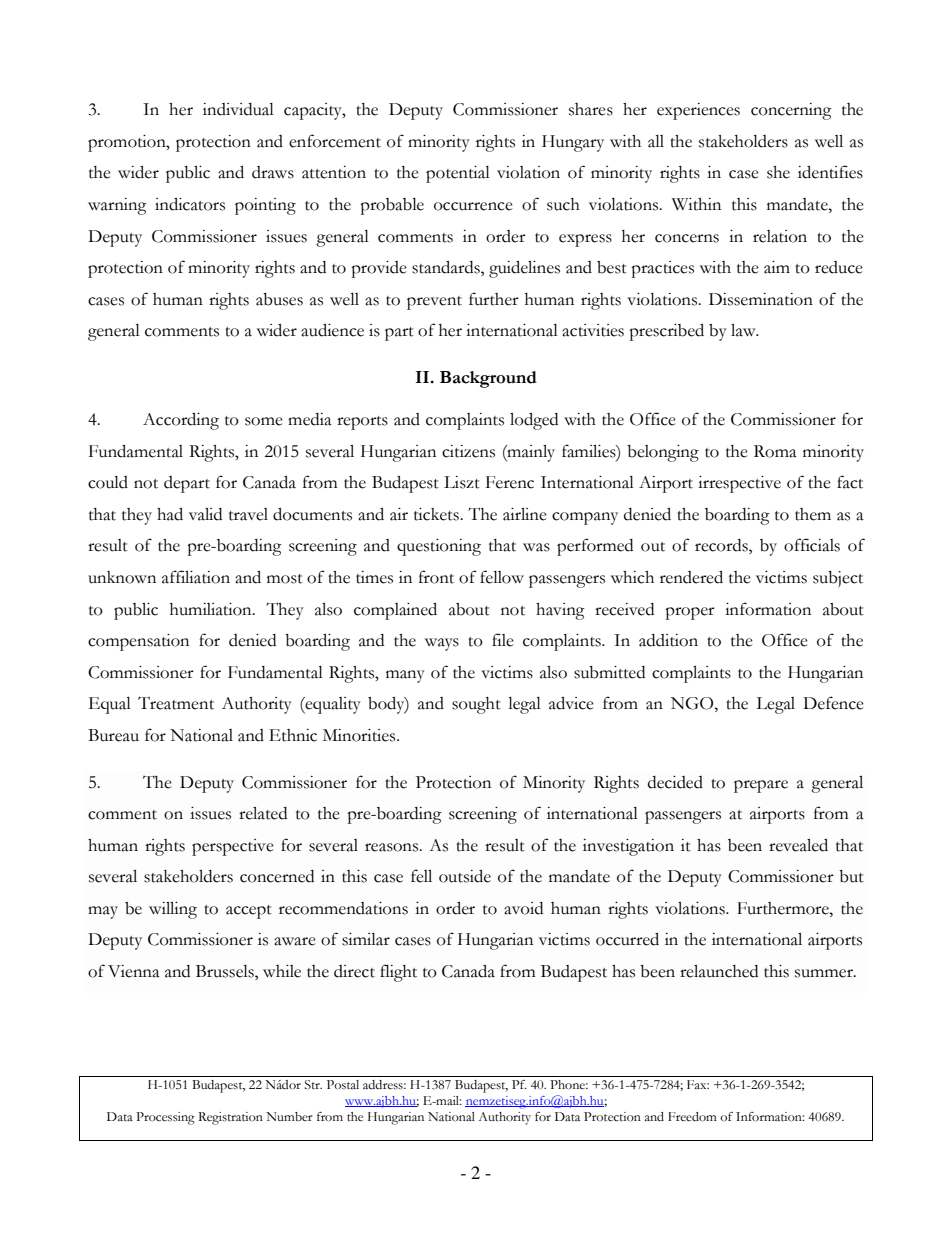 This screenshot has height=1233, width=952. What do you see at coordinates (468, 451) in the screenshot?
I see `citizens` at bounding box center [468, 451].
